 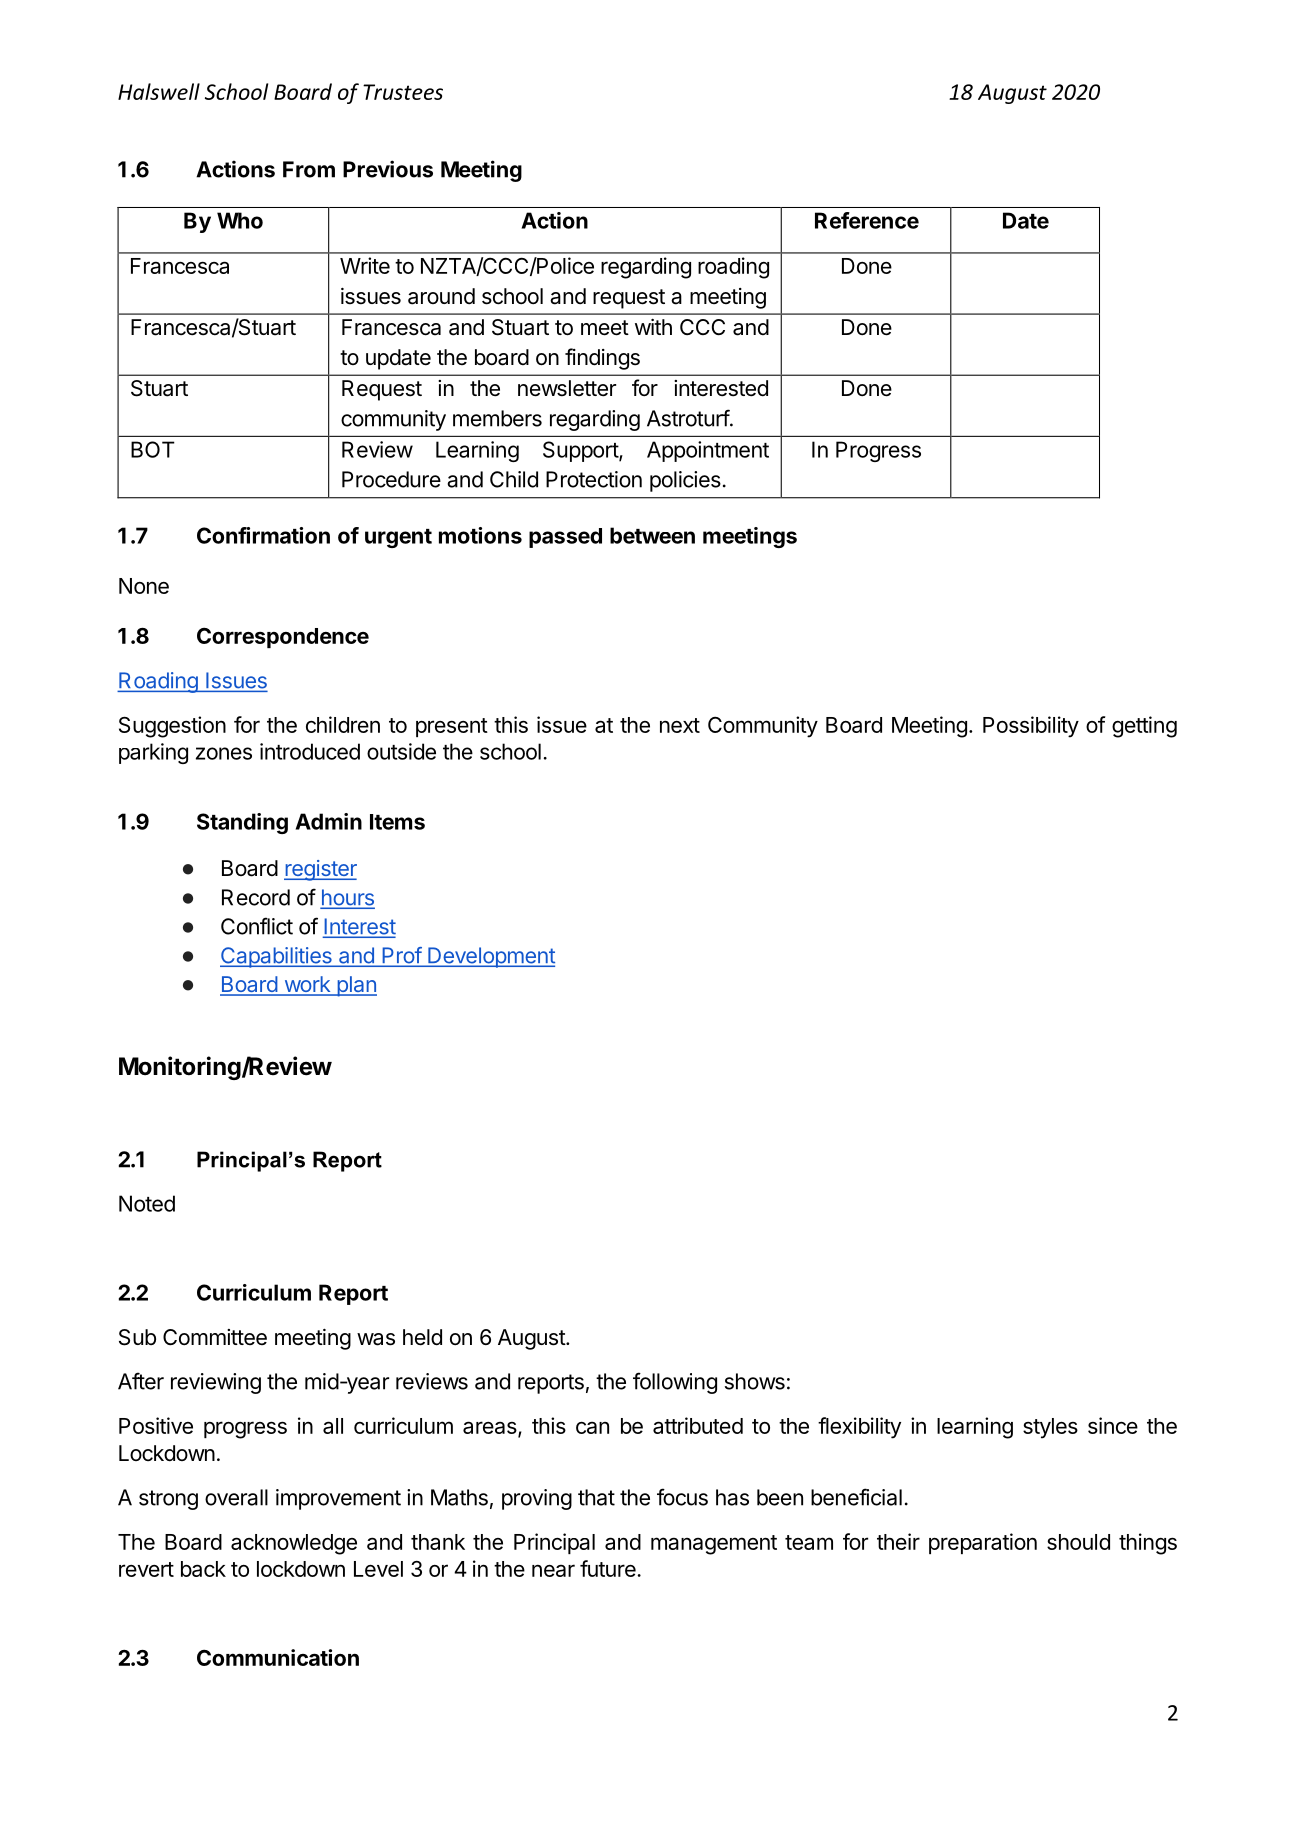 I want to click on Confirmation, so click(x=263, y=535).
